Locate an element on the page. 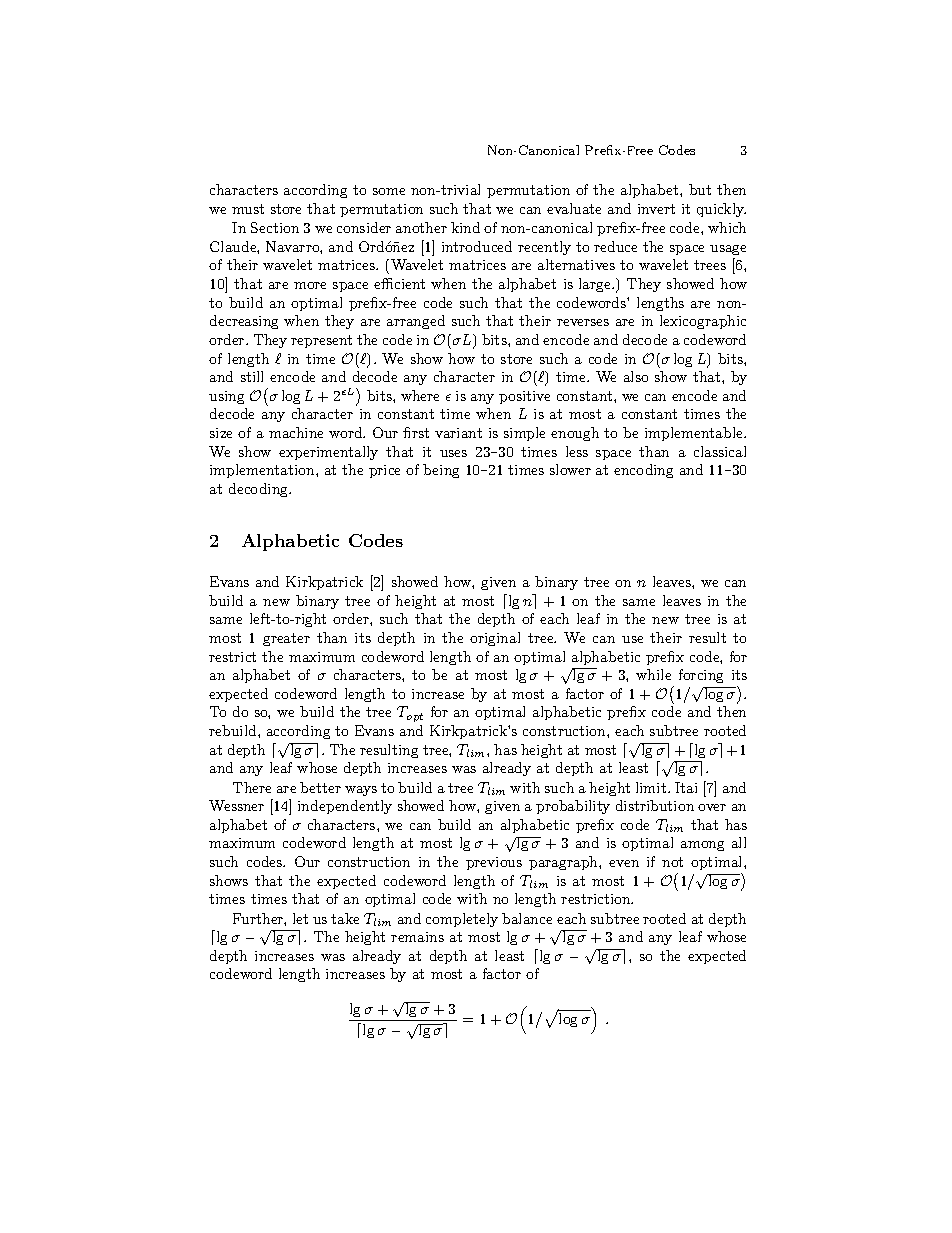 The width and height of the image is (952, 1233). take is located at coordinates (345, 918).
